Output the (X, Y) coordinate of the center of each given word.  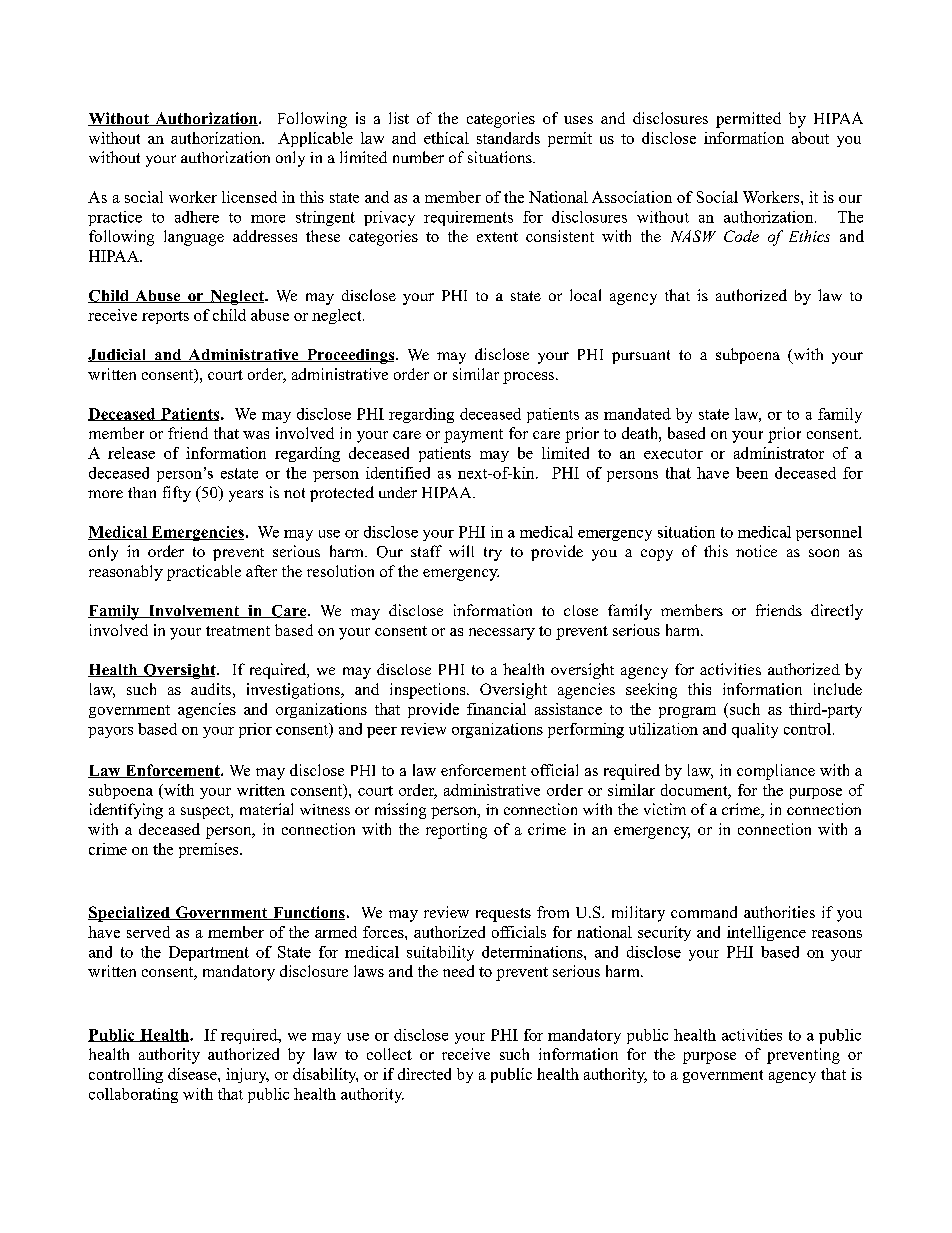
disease (193, 1074)
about (810, 138)
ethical (446, 138)
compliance (776, 772)
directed (424, 1074)
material (266, 809)
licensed (249, 197)
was (256, 435)
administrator (779, 453)
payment (473, 436)
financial (496, 709)
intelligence (766, 933)
